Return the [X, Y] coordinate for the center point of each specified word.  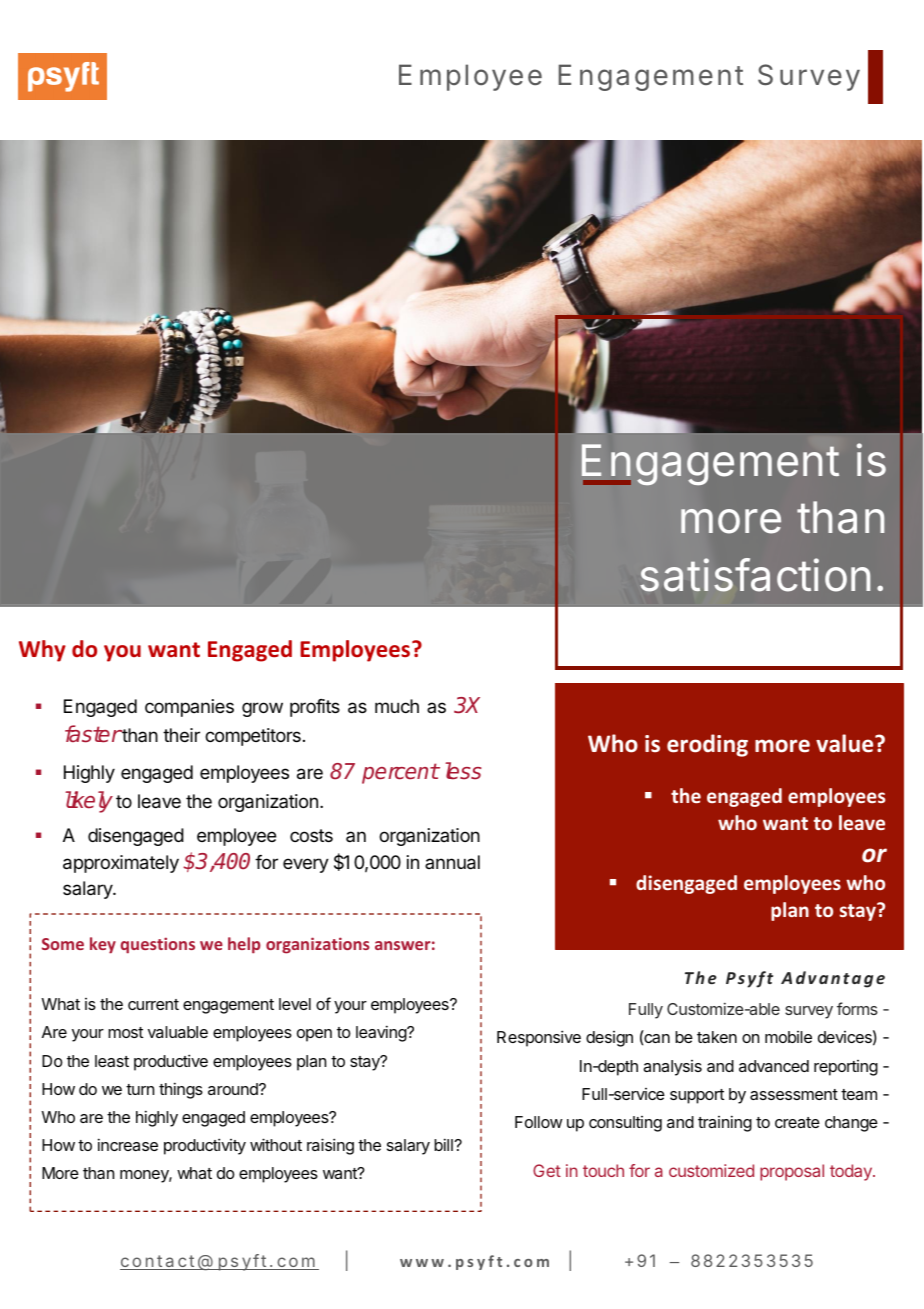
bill [444, 1144]
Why [42, 651]
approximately [121, 864]
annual [452, 862]
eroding [707, 745]
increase [128, 1144]
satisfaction [755, 575]
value [846, 743]
